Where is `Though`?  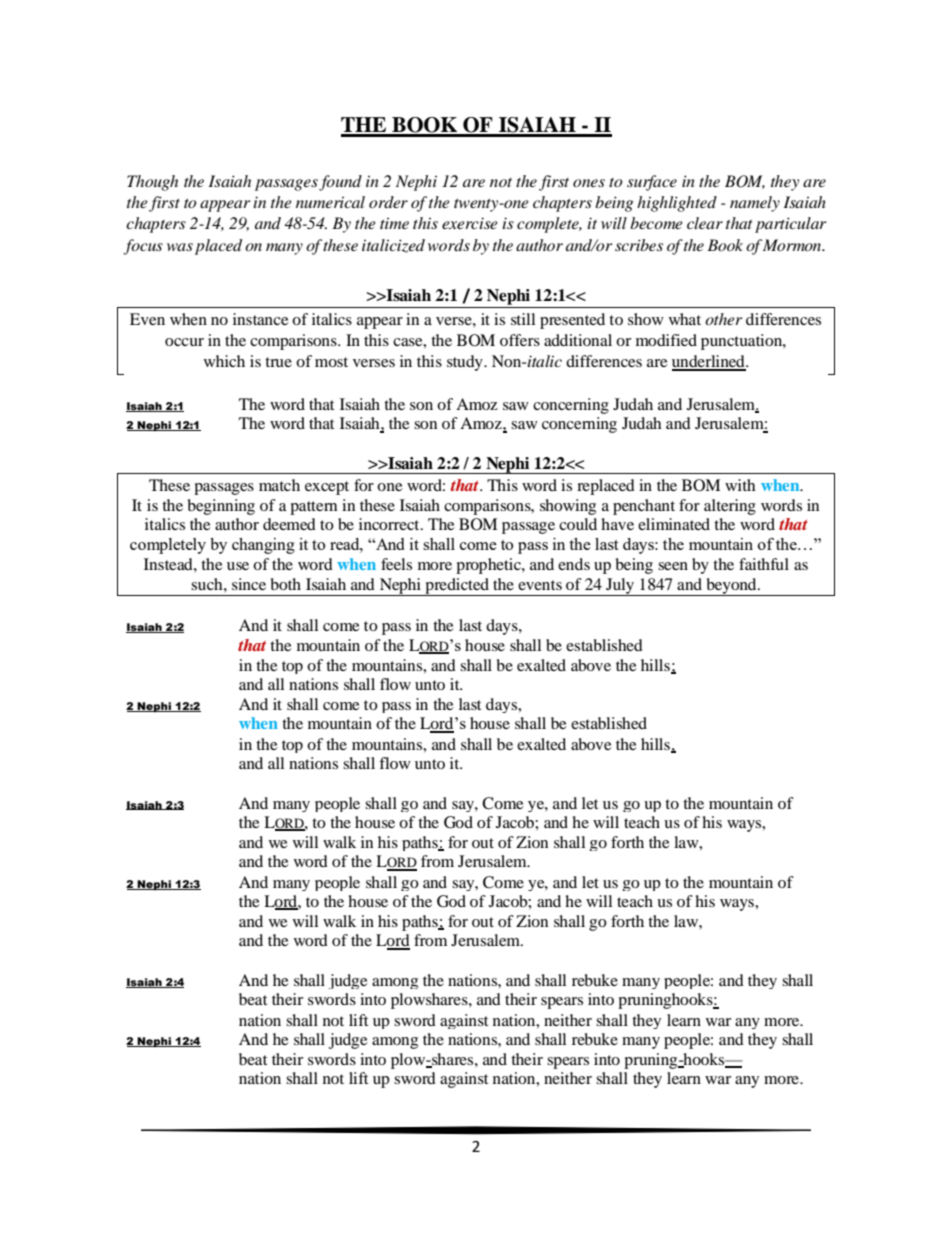 Though is located at coordinates (152, 183).
